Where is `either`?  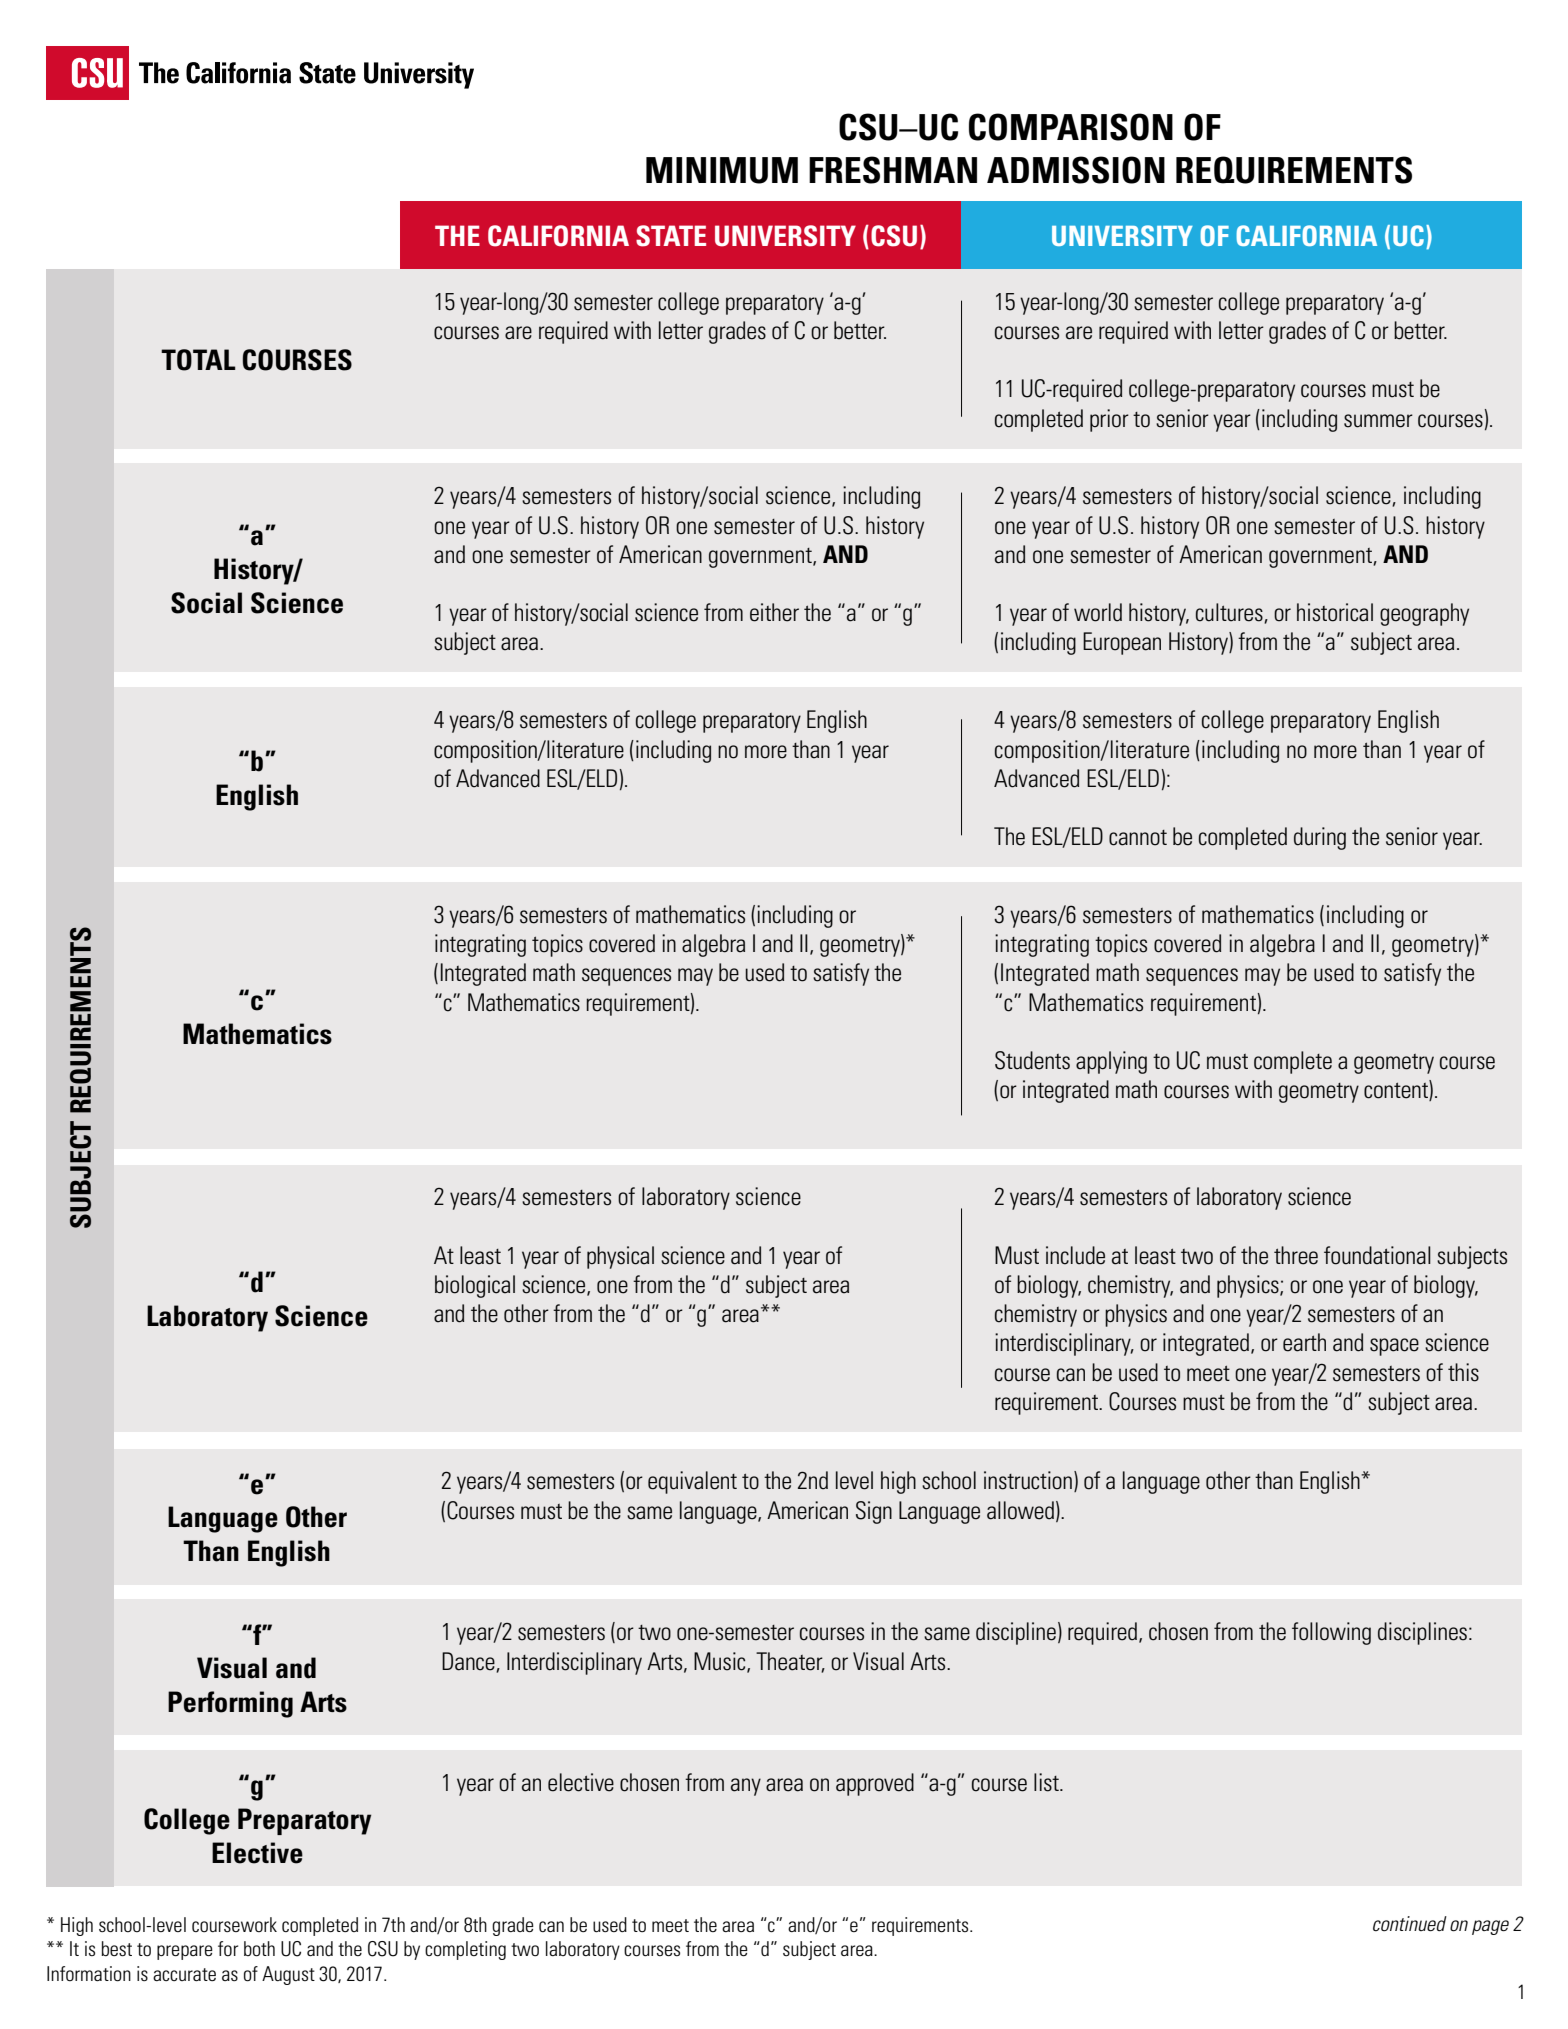
either is located at coordinates (774, 612).
